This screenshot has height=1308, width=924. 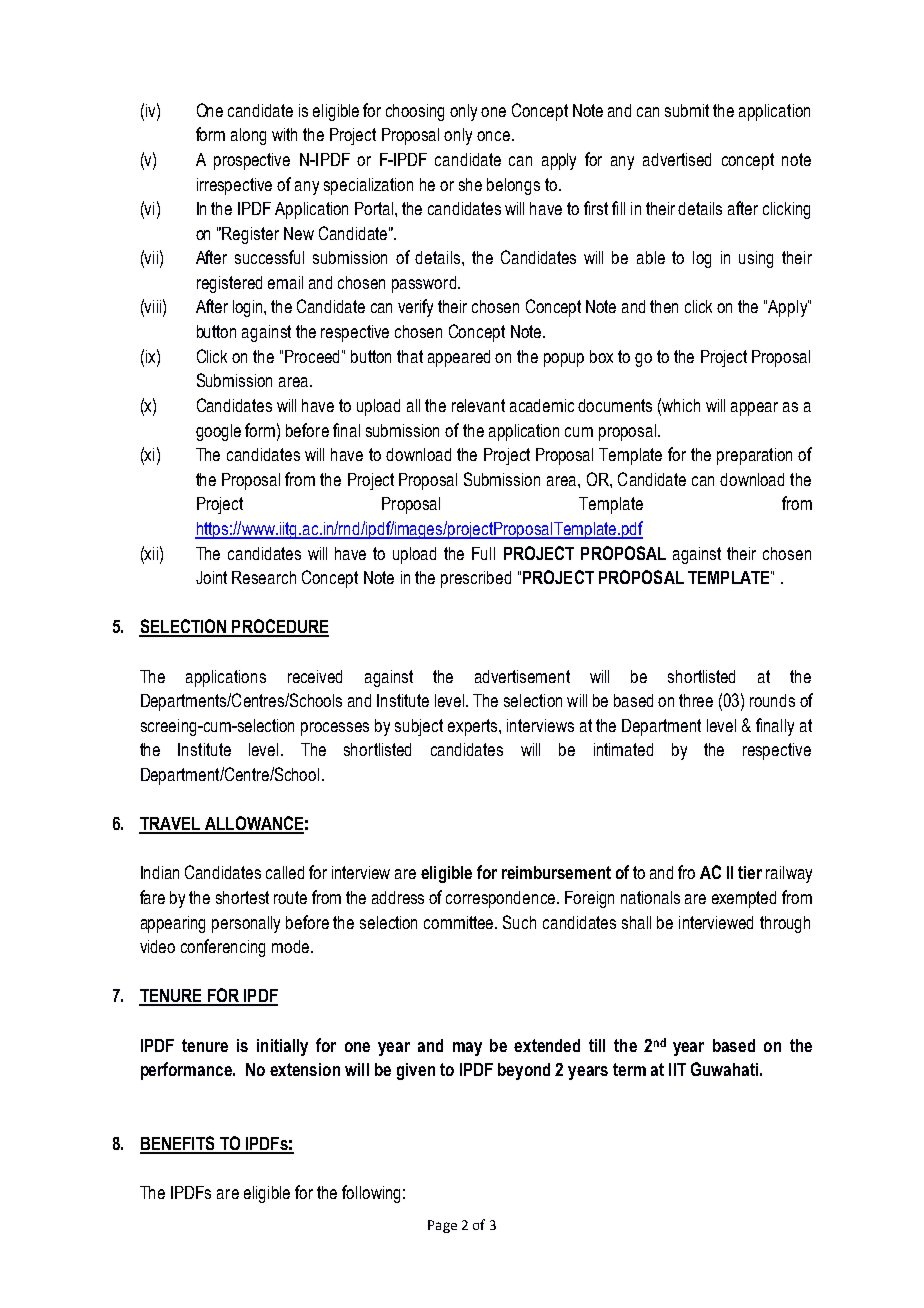 I want to click on preparation, so click(x=754, y=456).
